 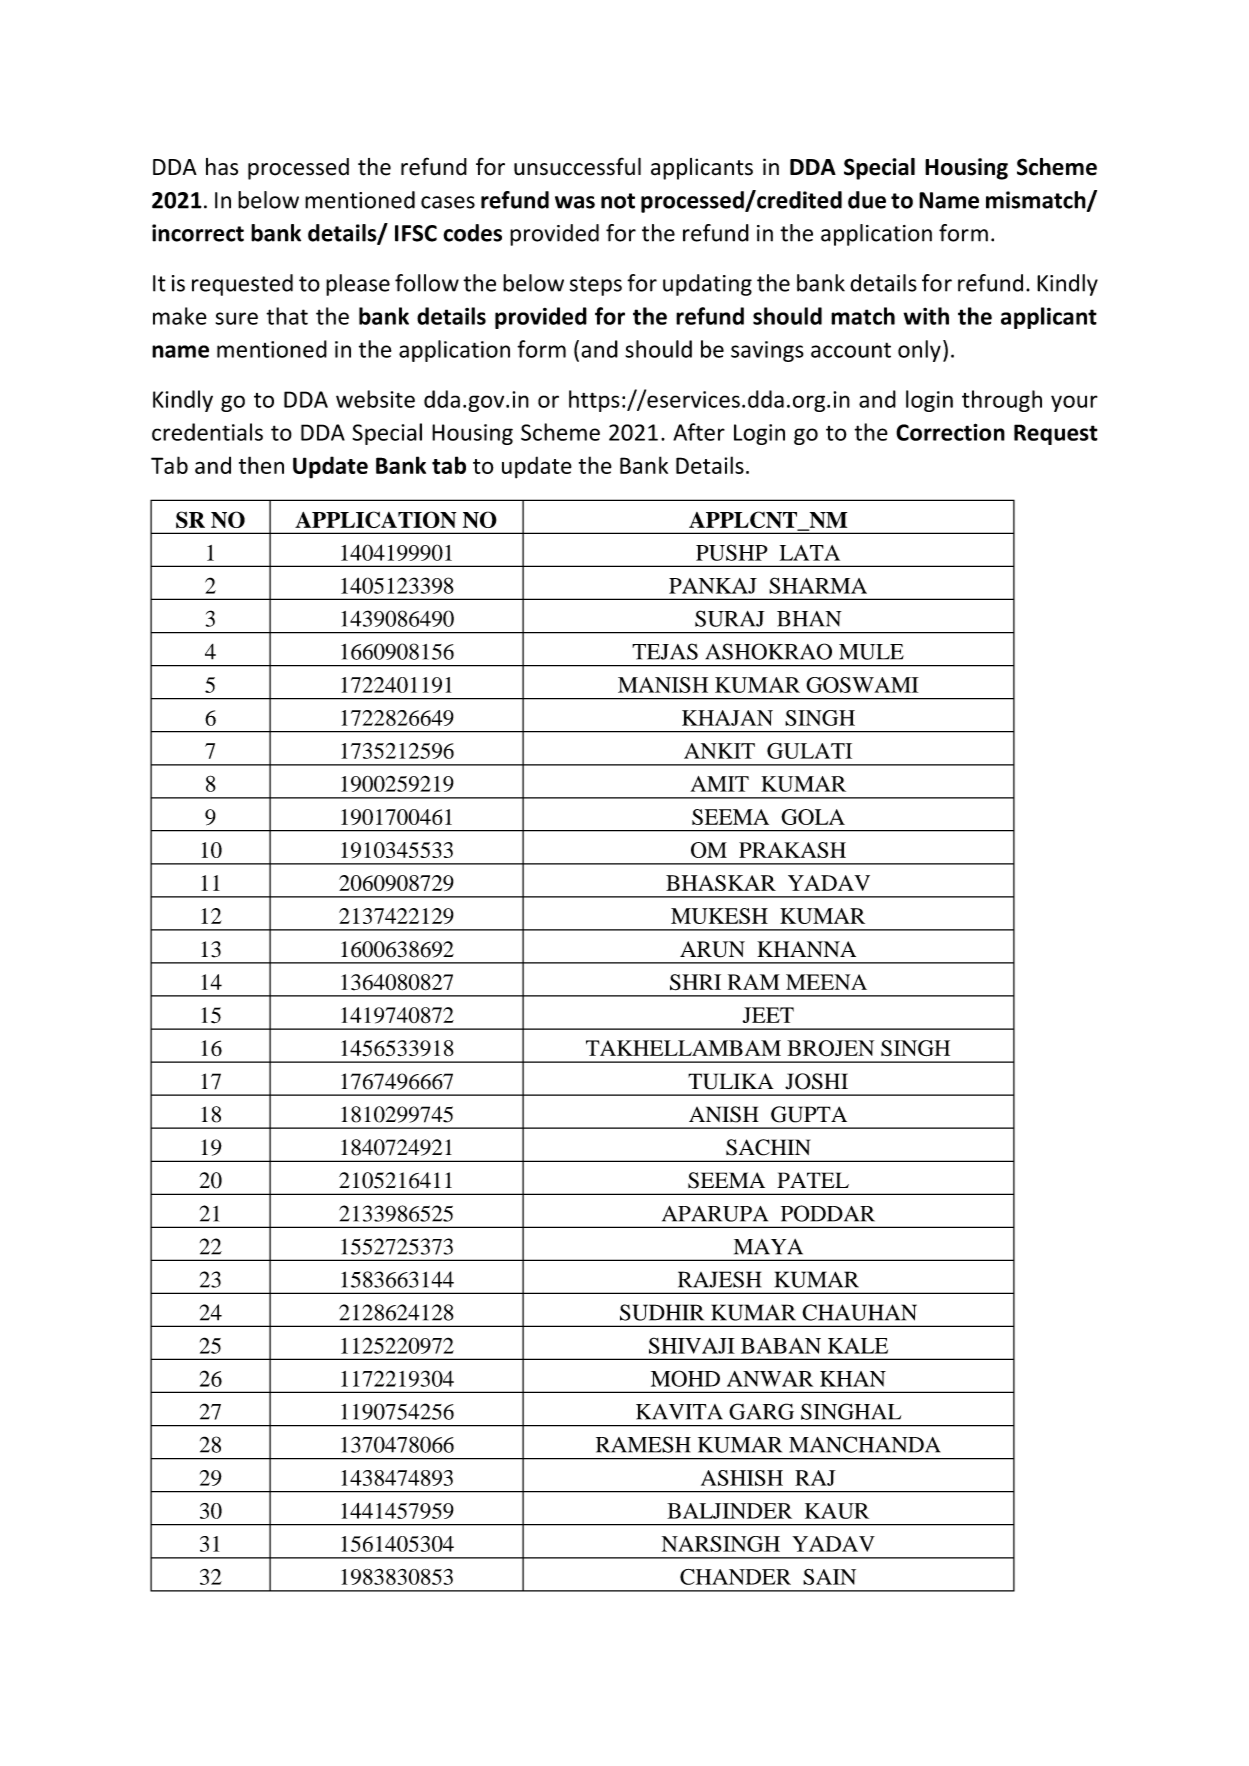 I want to click on due, so click(x=867, y=200).
